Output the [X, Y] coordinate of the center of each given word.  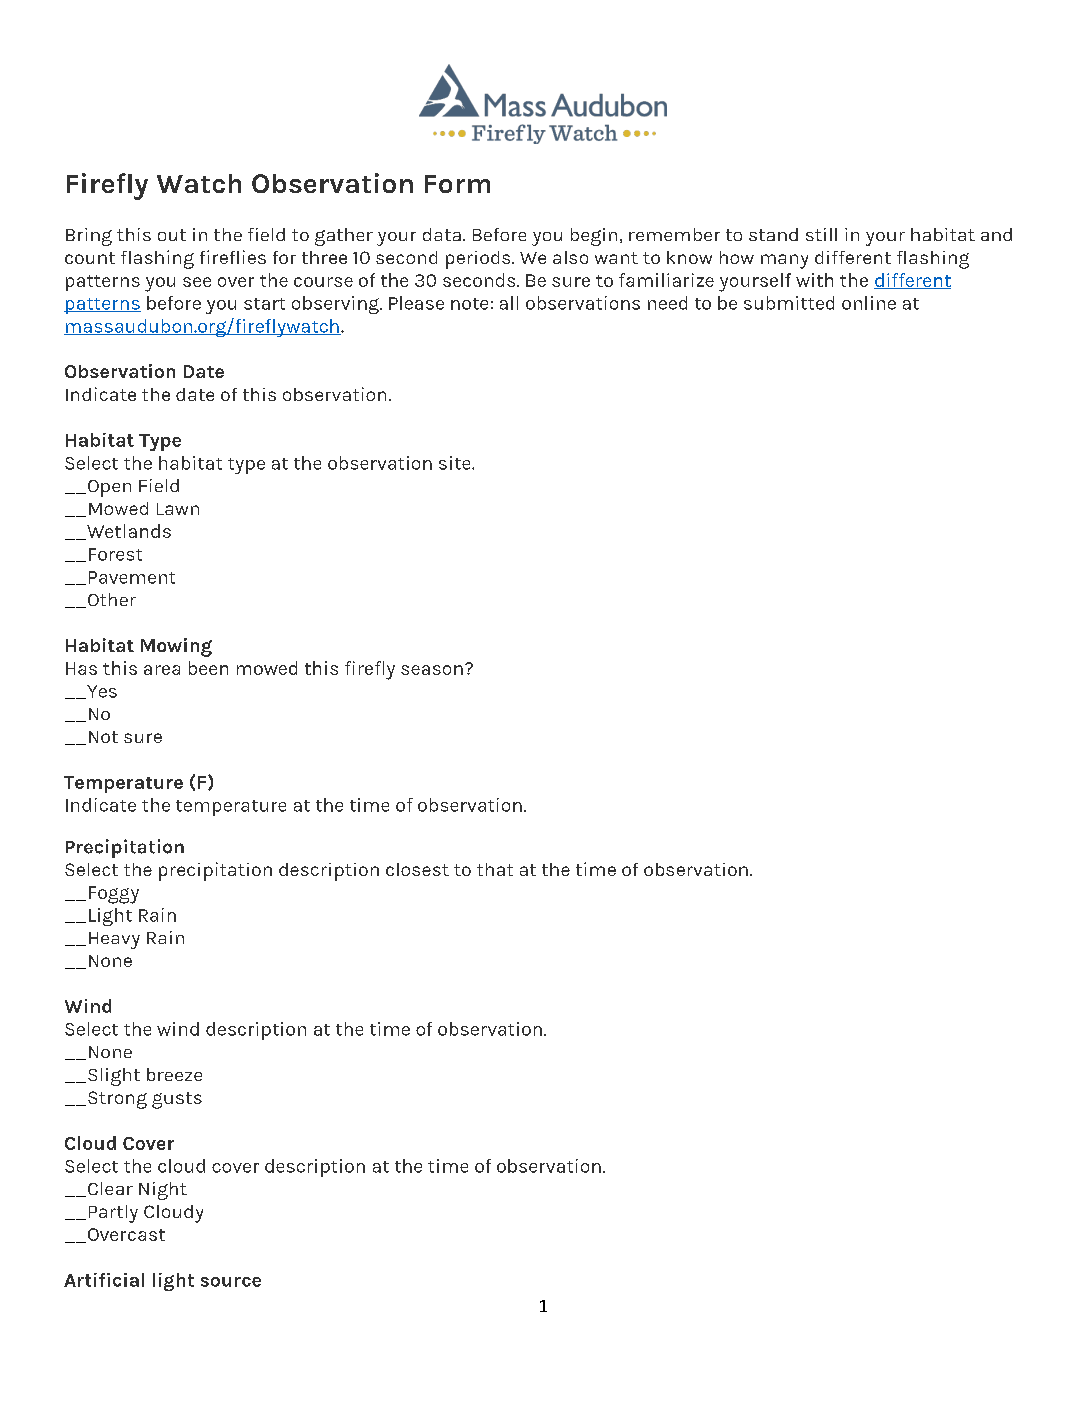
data [442, 234]
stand [773, 234]
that [495, 869]
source [231, 1282]
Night [163, 1191]
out [172, 235]
